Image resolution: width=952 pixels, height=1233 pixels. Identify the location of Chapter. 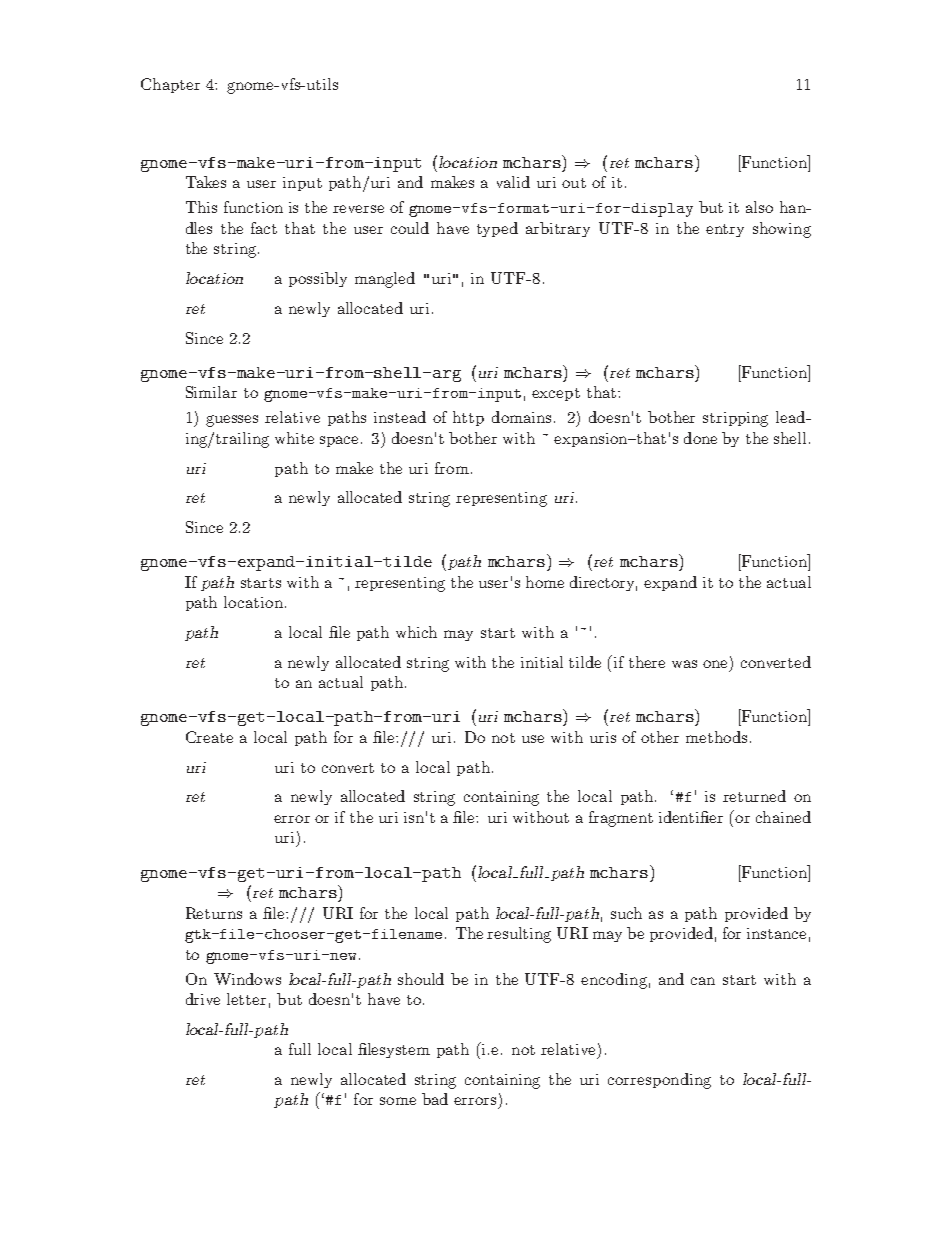
(170, 85).
